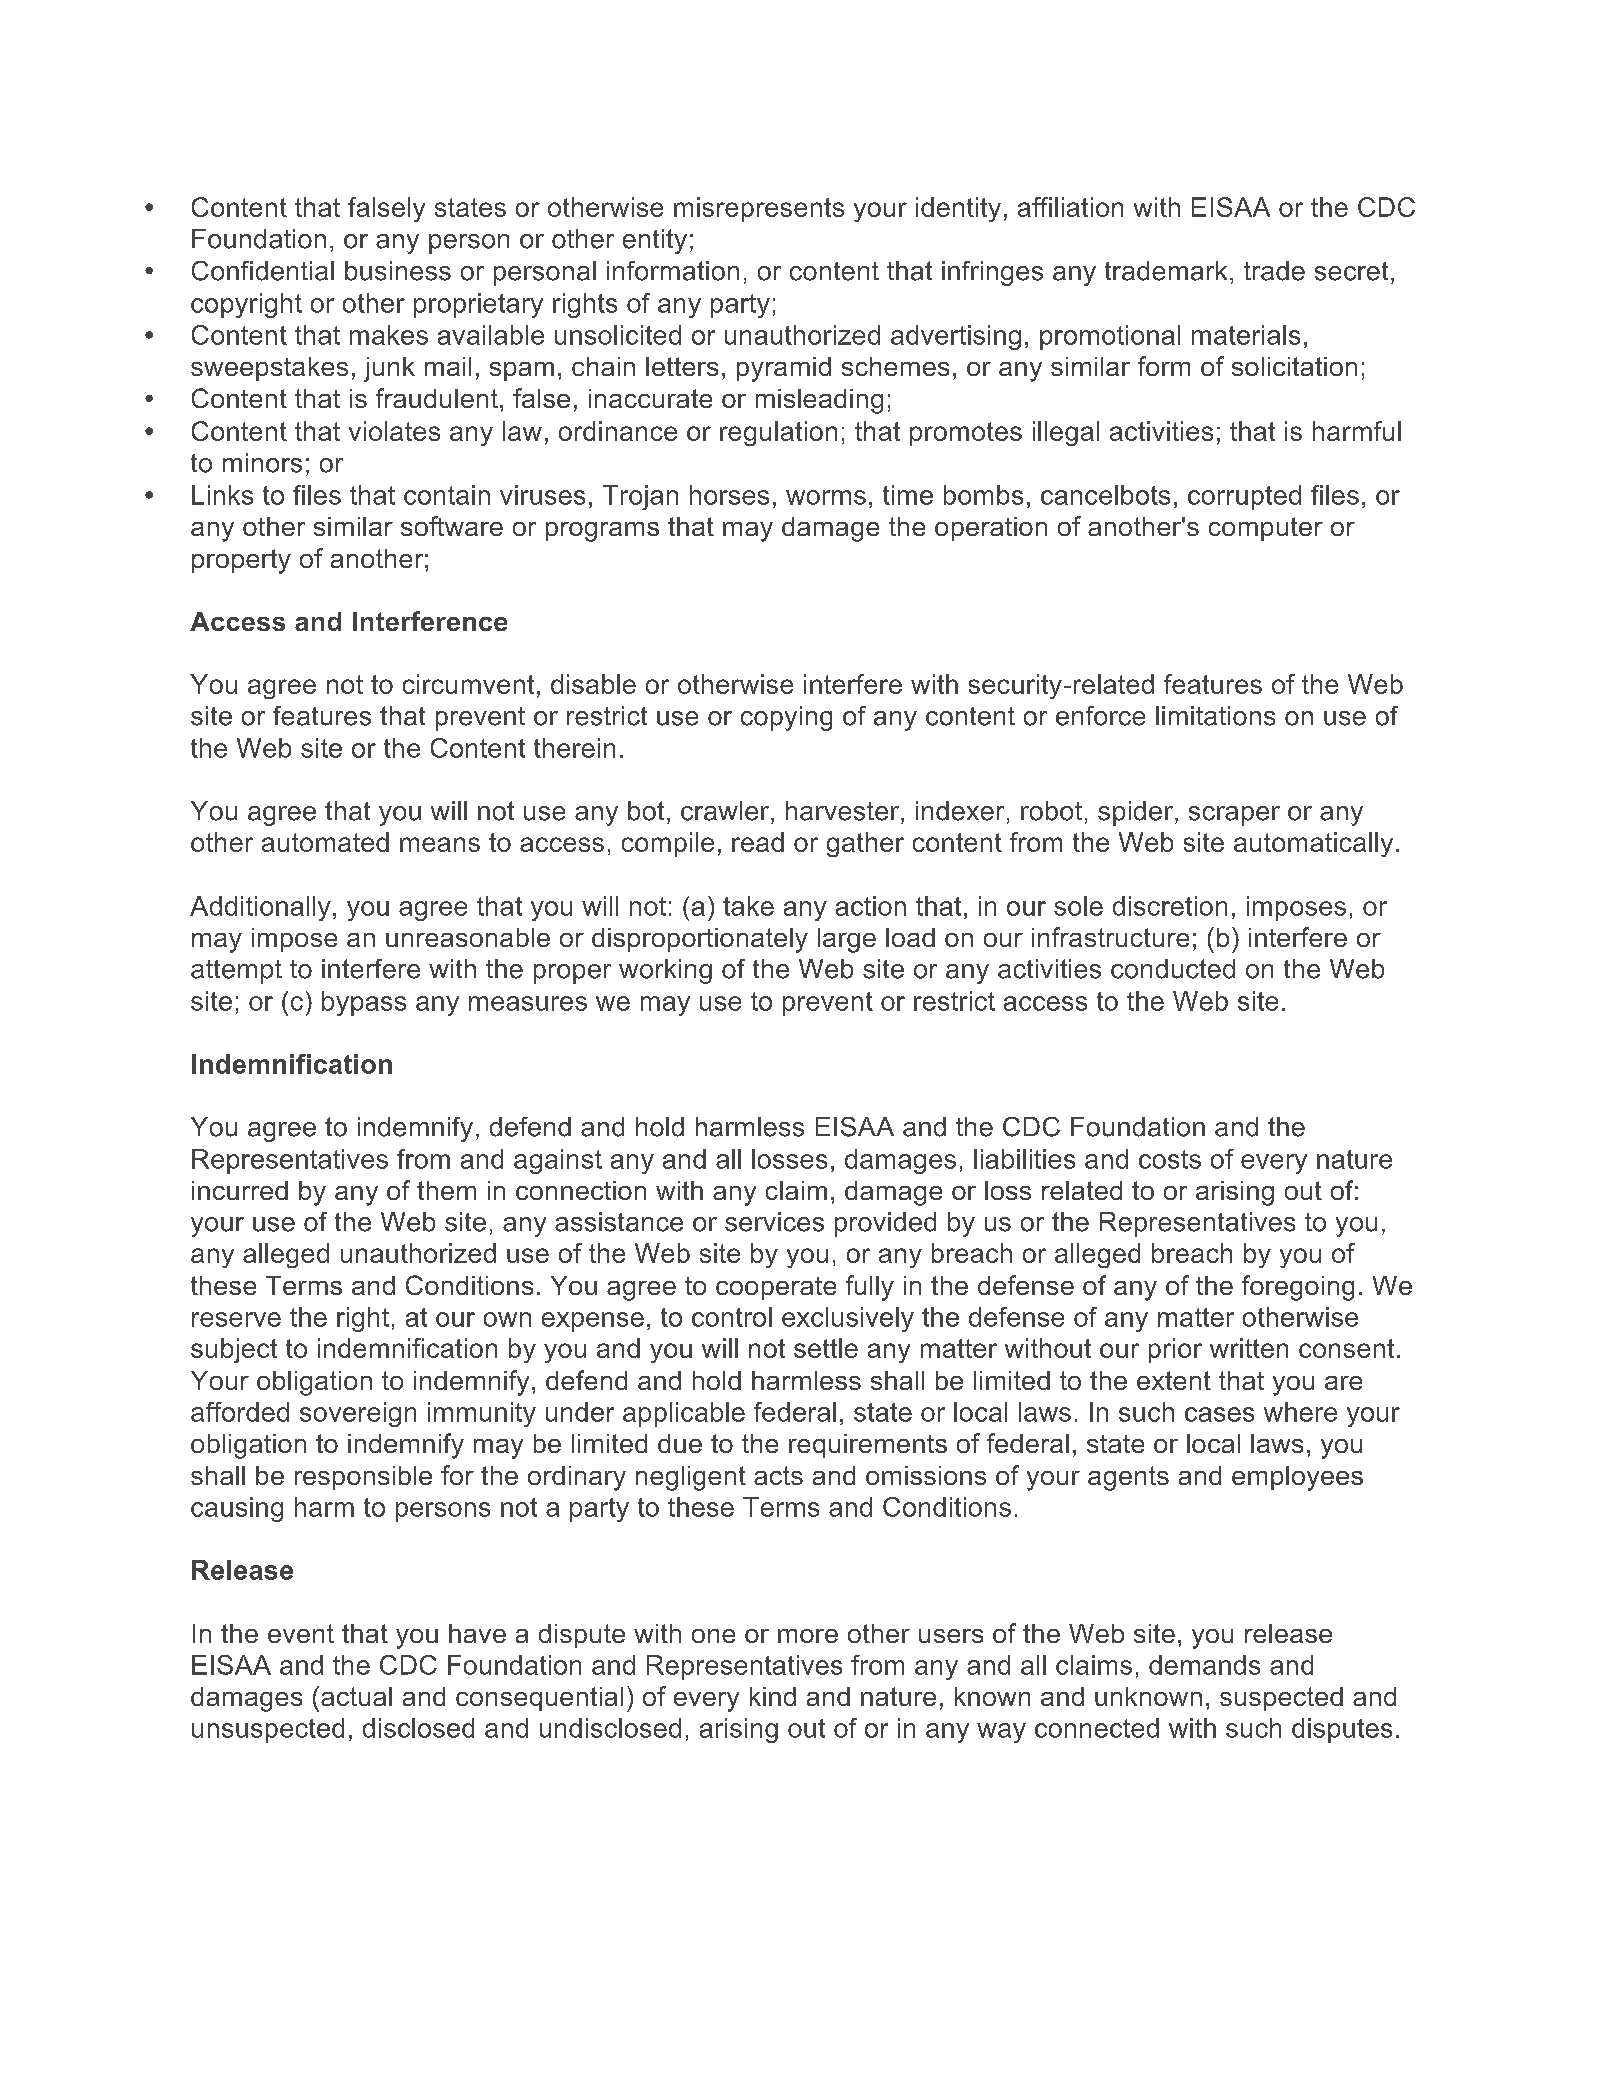 This screenshot has height=2077, width=1605. Describe the element at coordinates (774, 1222) in the screenshot. I see `services` at that location.
